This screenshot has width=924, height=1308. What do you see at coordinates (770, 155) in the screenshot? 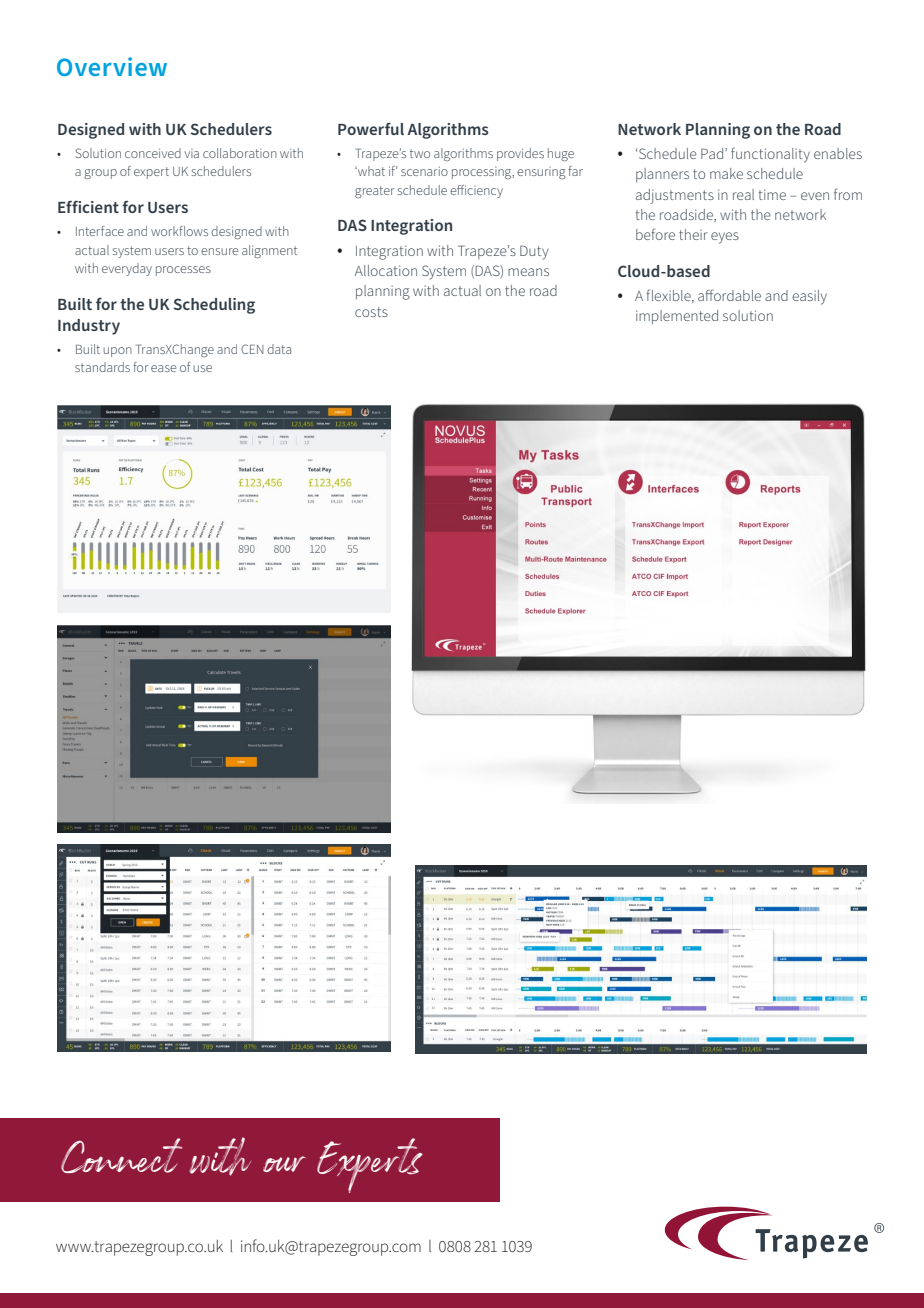
I see `functionality` at bounding box center [770, 155].
